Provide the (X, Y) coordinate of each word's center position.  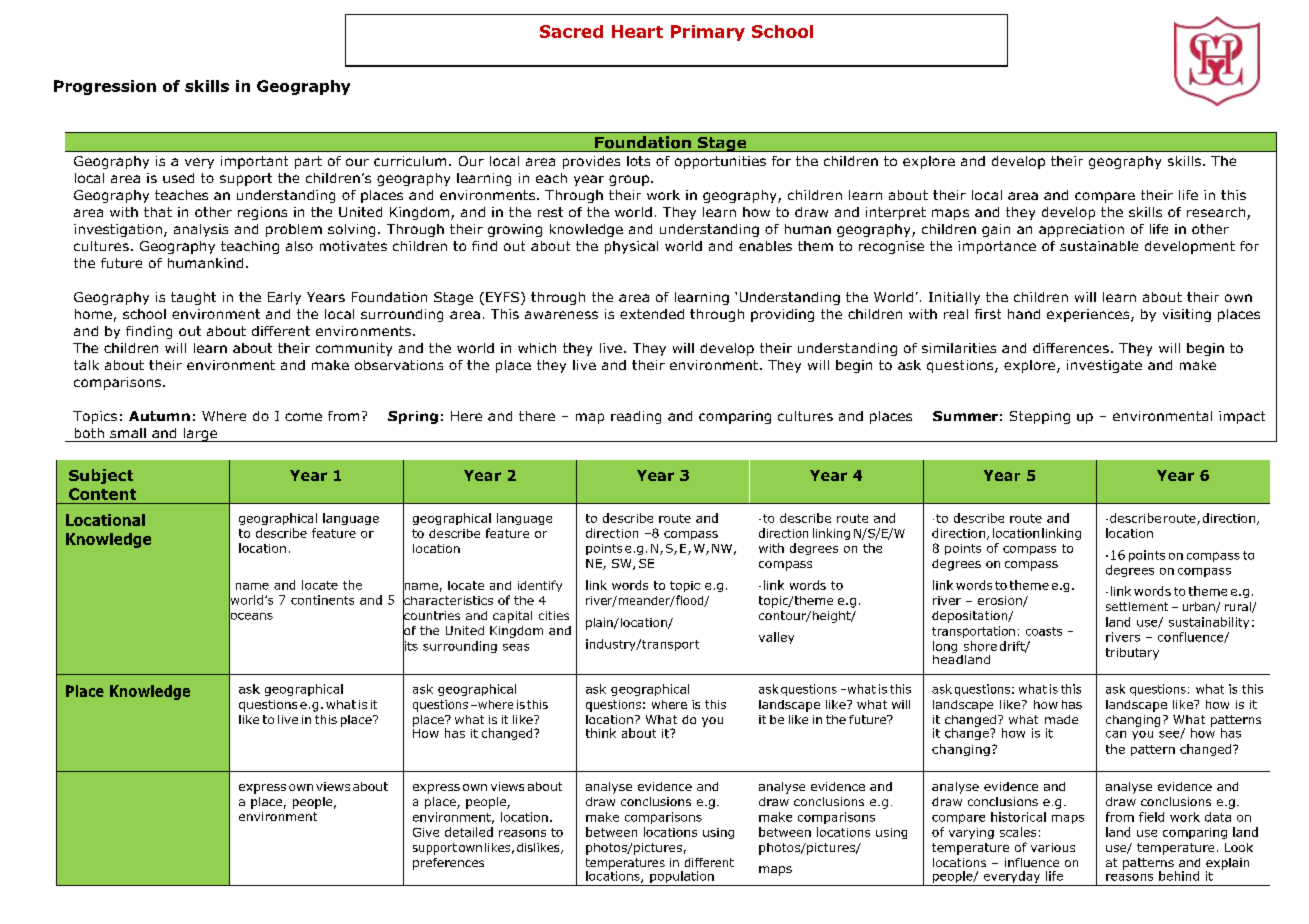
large (200, 435)
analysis (201, 230)
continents (322, 600)
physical (631, 247)
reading (636, 417)
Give (426, 832)
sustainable (1099, 246)
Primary (708, 33)
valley (776, 638)
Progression (105, 87)
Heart (637, 31)
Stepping (1040, 417)
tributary (1132, 654)
